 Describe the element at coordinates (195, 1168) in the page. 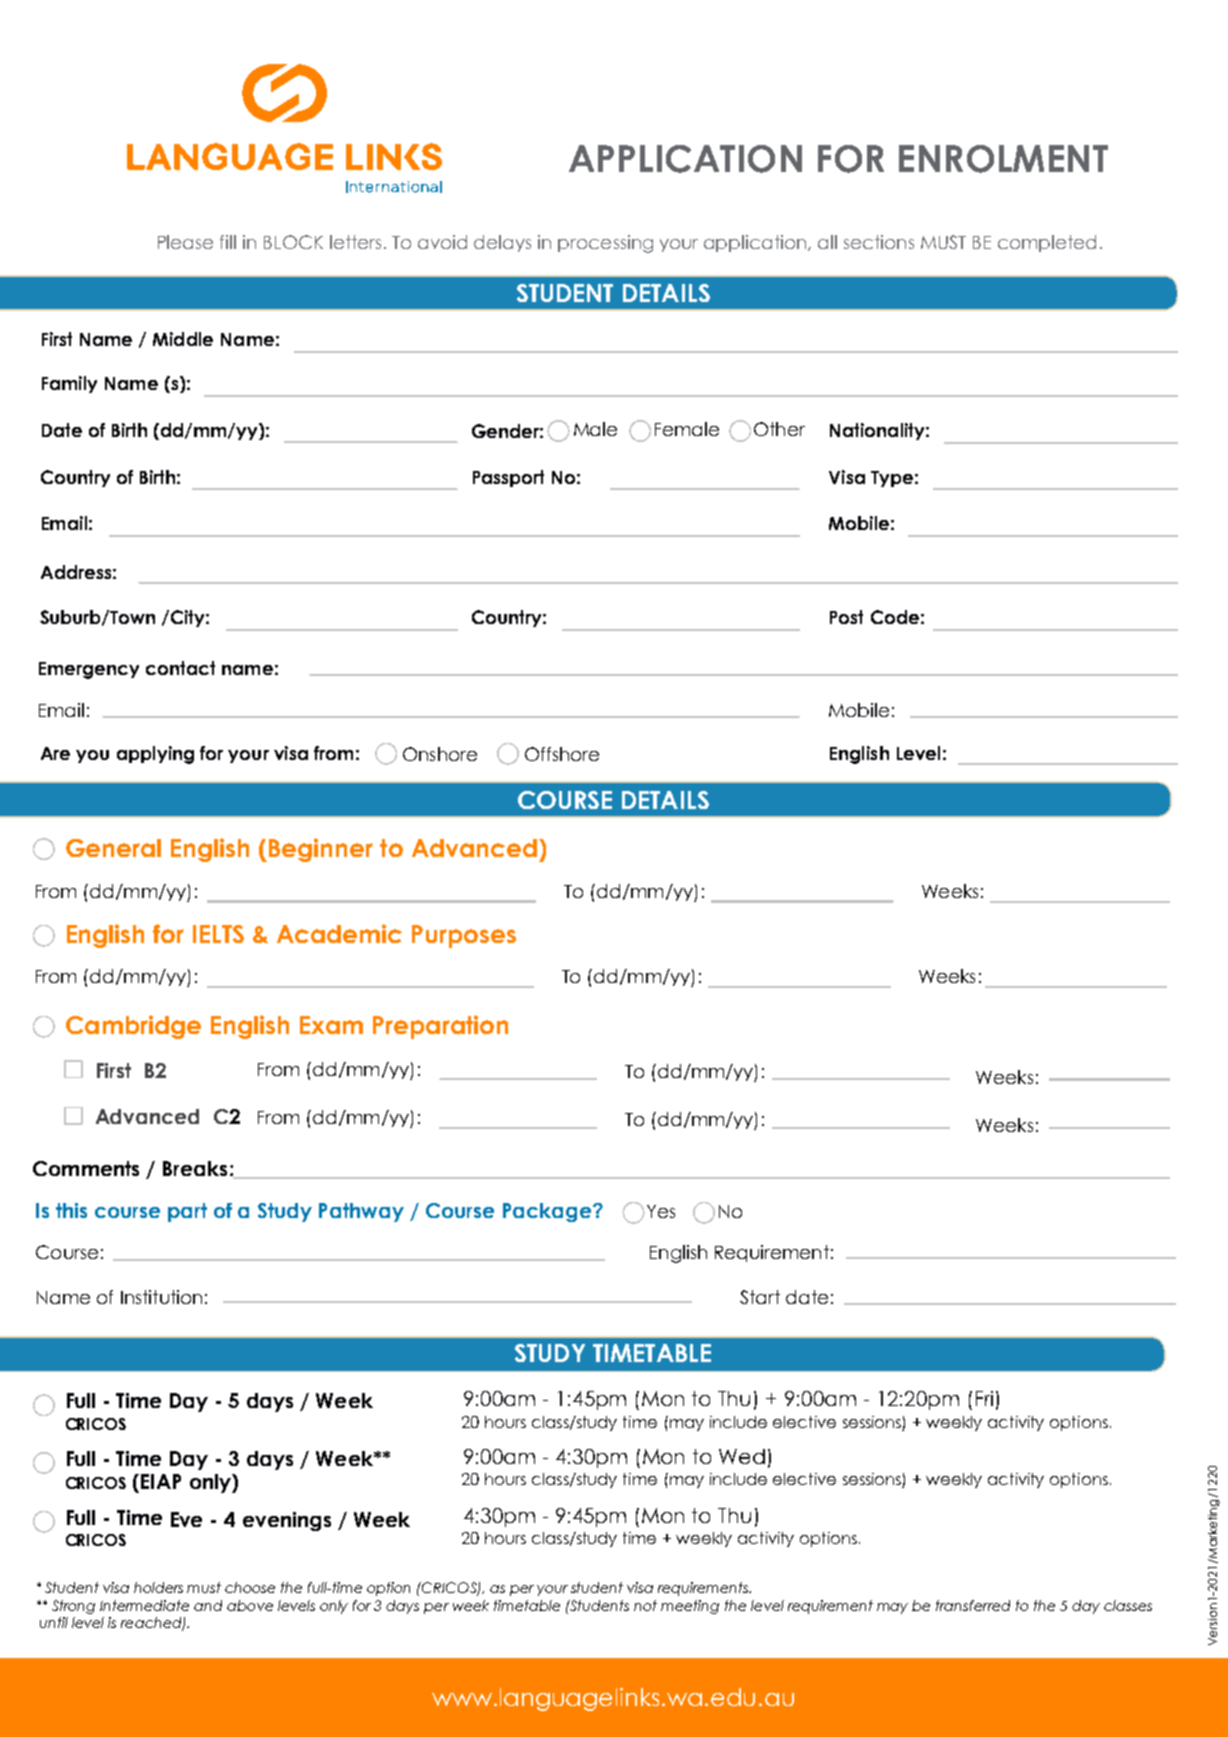

I see `Breaks` at that location.
